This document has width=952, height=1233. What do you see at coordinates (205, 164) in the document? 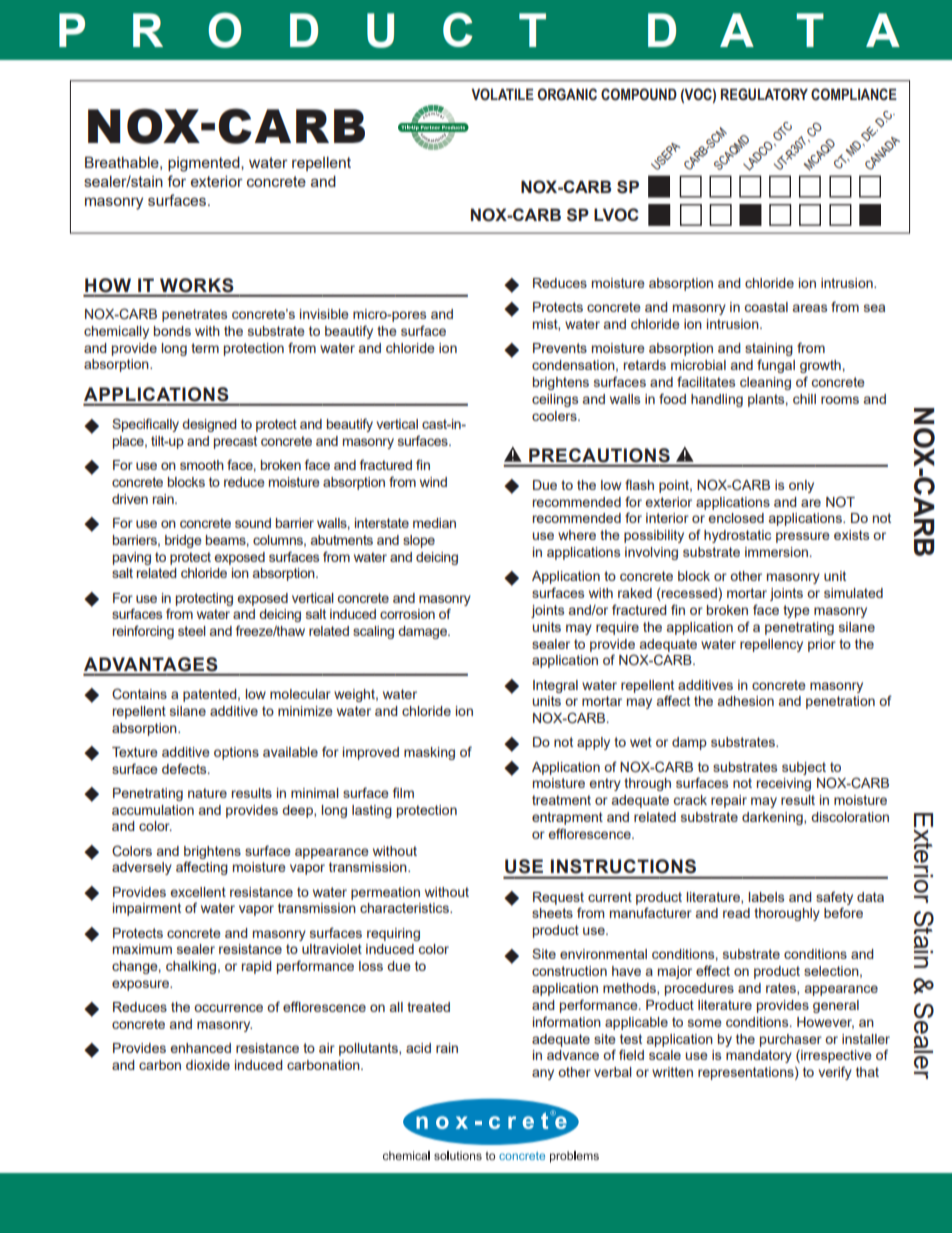
I see `pigmented` at bounding box center [205, 164].
